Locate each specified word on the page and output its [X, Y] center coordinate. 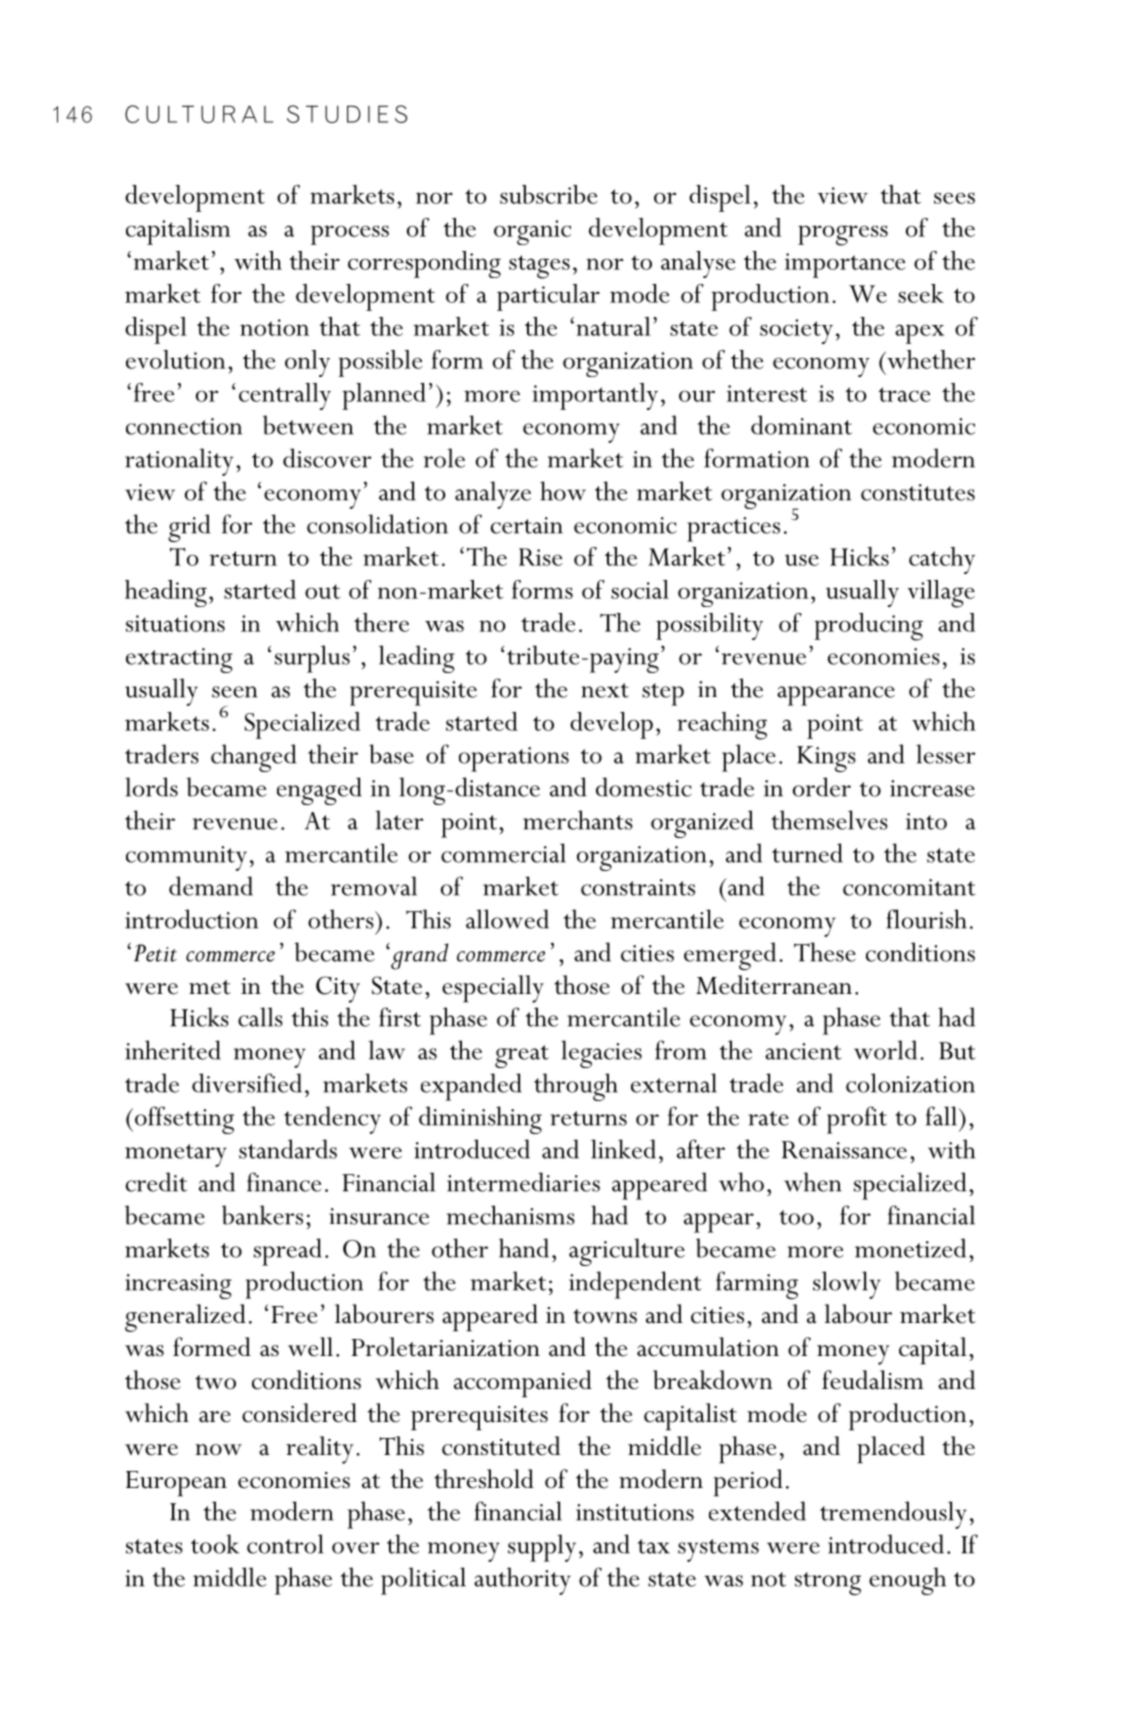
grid [189, 528]
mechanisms [511, 1215]
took [215, 1544]
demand [211, 886]
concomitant [909, 887]
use [802, 560]
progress [843, 235]
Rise [541, 557]
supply [542, 1548]
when [813, 1182]
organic [532, 232]
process [350, 235]
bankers [262, 1215]
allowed [507, 919]
